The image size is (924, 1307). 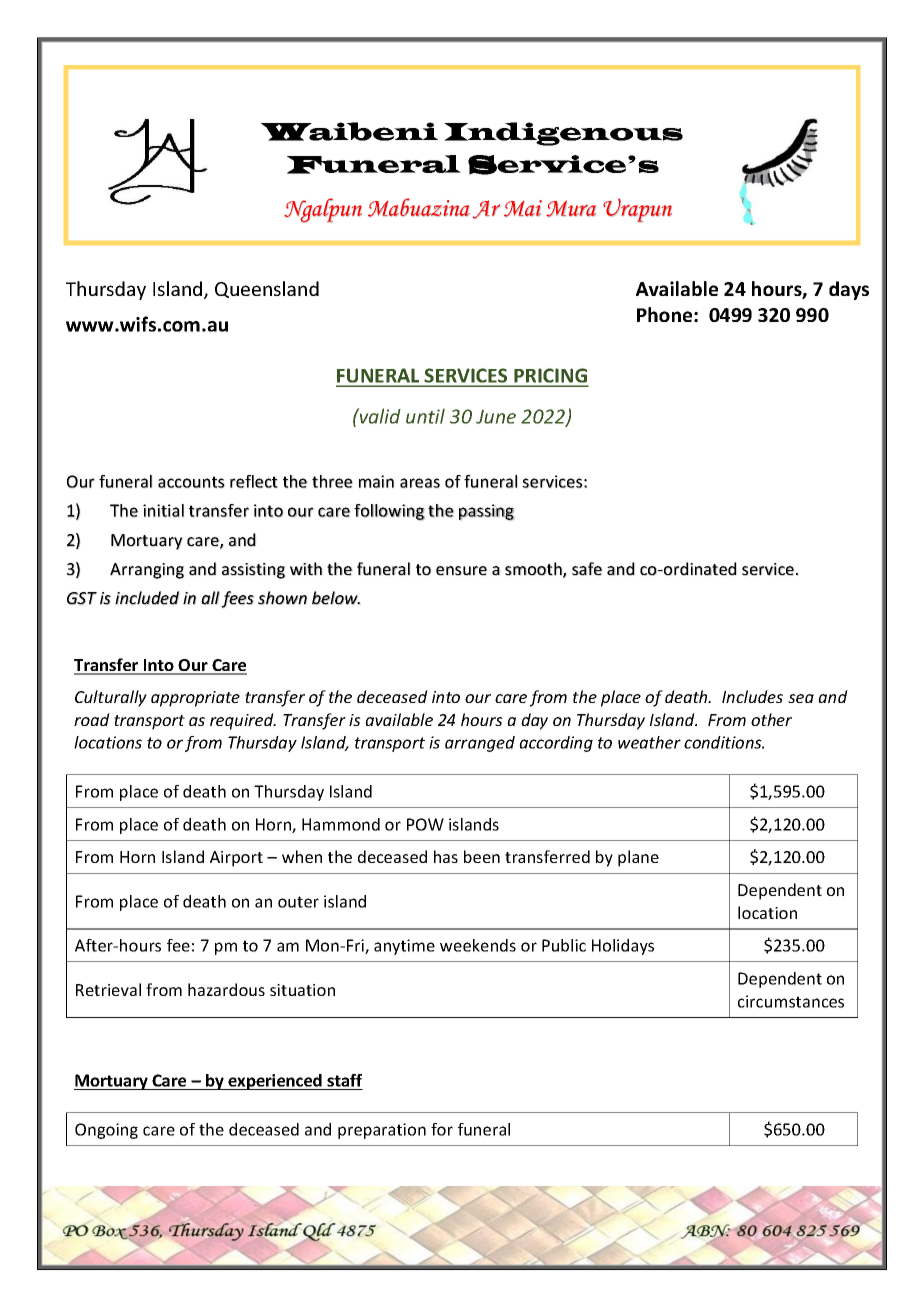 I want to click on ensure, so click(x=461, y=571).
